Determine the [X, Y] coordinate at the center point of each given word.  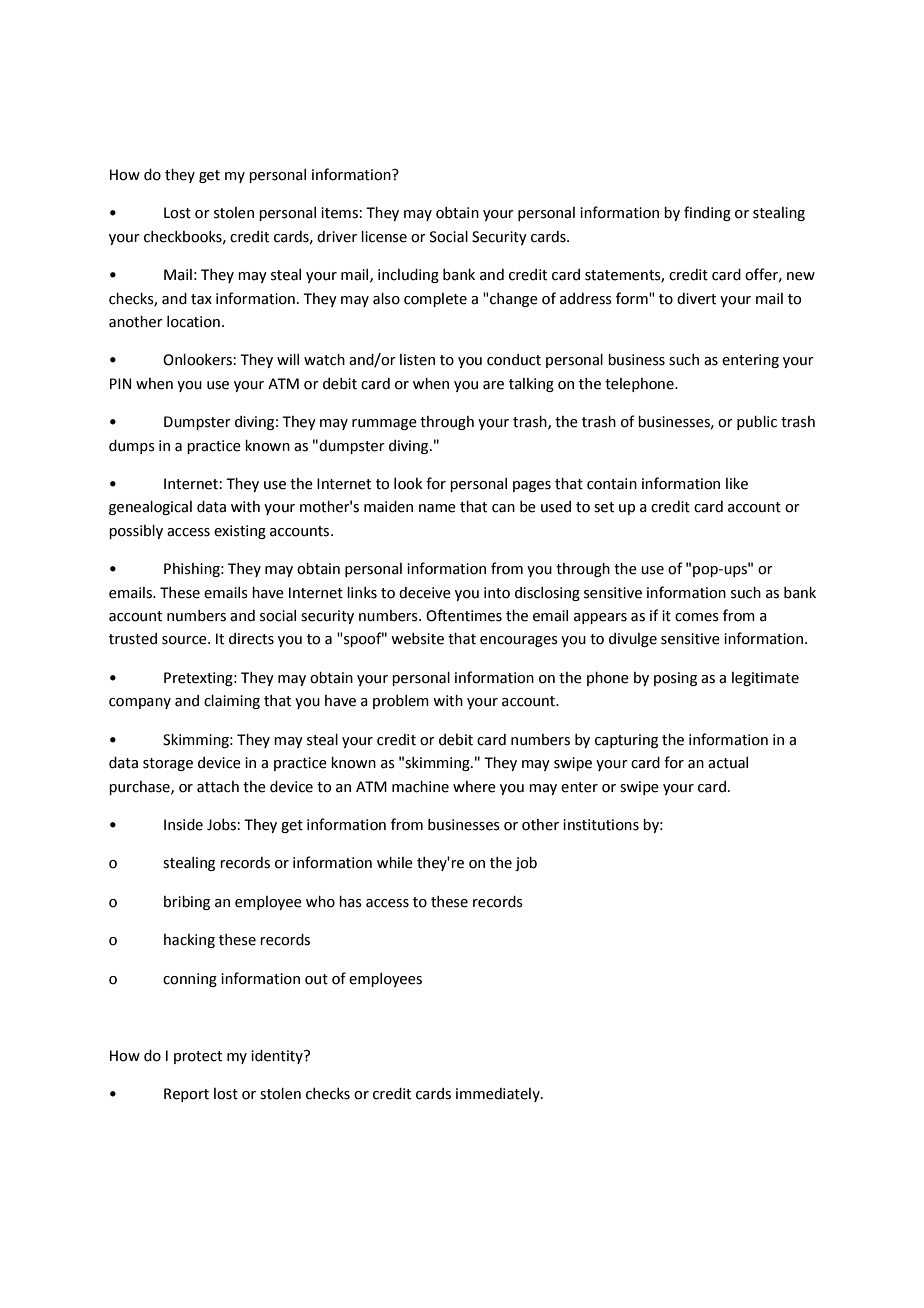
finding [707, 213]
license [384, 237]
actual [728, 763]
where [474, 787]
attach [218, 787]
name [437, 508]
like [737, 484]
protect [198, 1057]
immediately [499, 1095]
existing [240, 532]
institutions [601, 825]
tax [201, 299]
